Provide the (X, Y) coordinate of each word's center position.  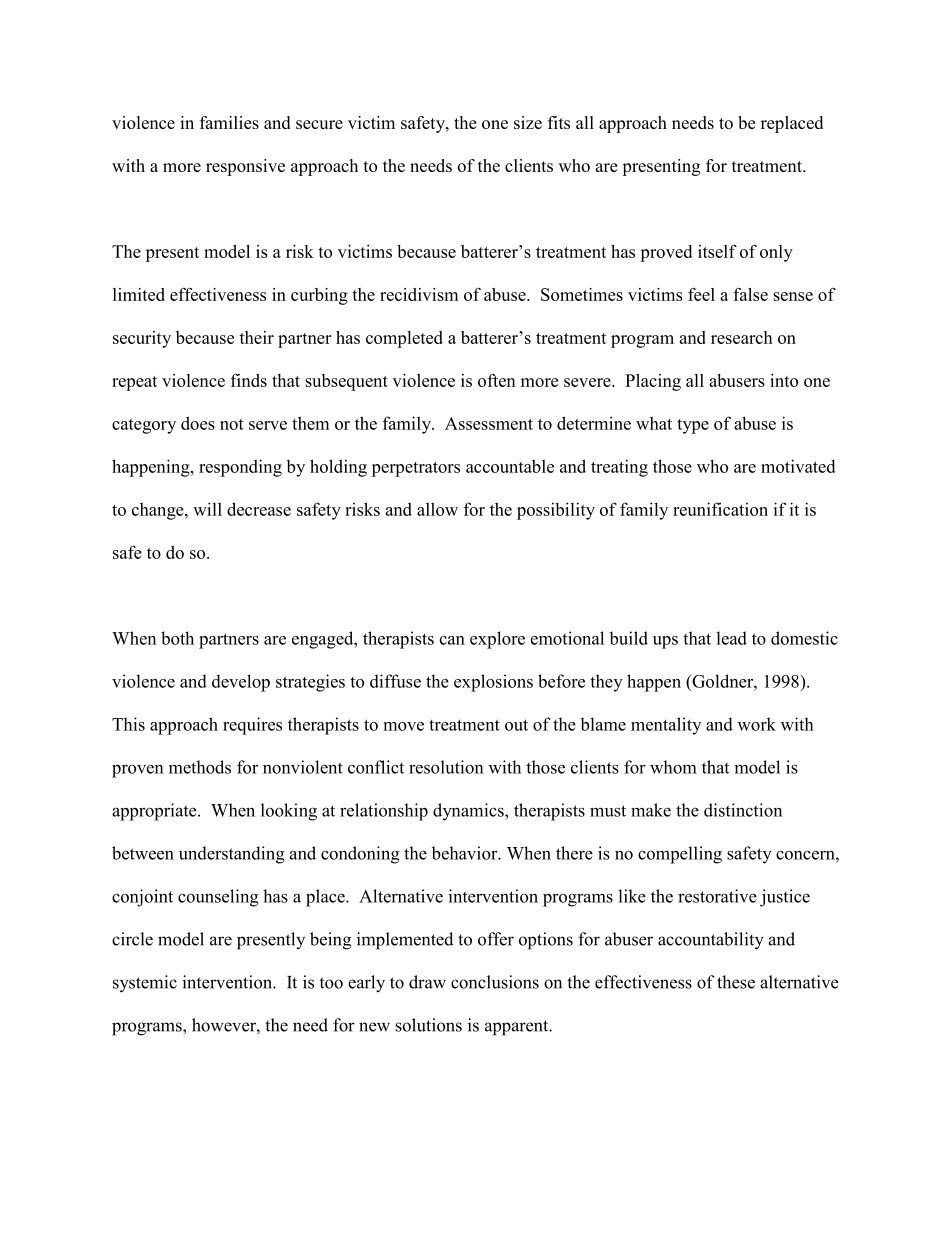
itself (717, 251)
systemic (145, 984)
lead (731, 638)
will (207, 509)
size (528, 122)
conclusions (495, 982)
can (452, 640)
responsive (245, 167)
